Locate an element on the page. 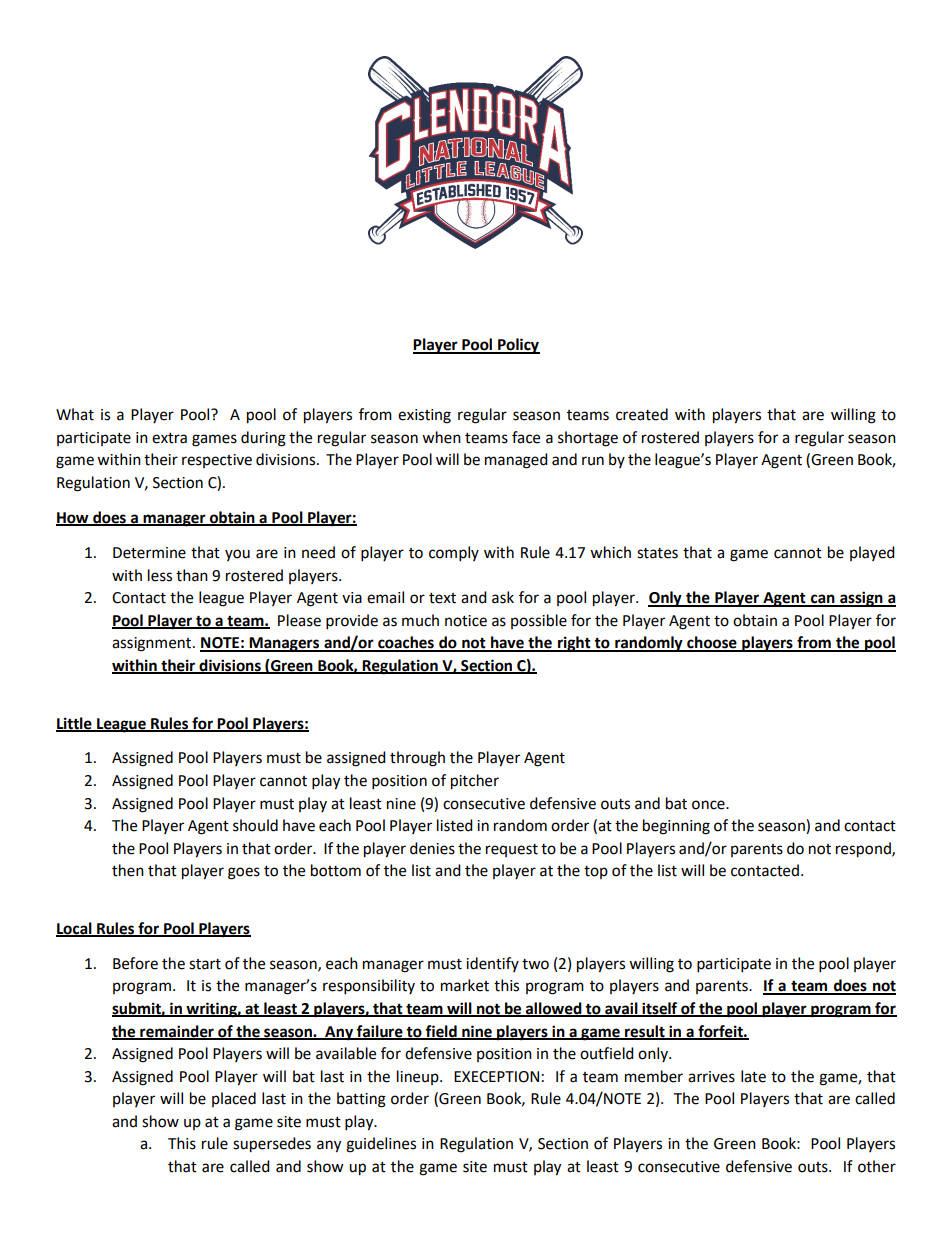 The height and width of the image is (1233, 952). beginning is located at coordinates (676, 827).
